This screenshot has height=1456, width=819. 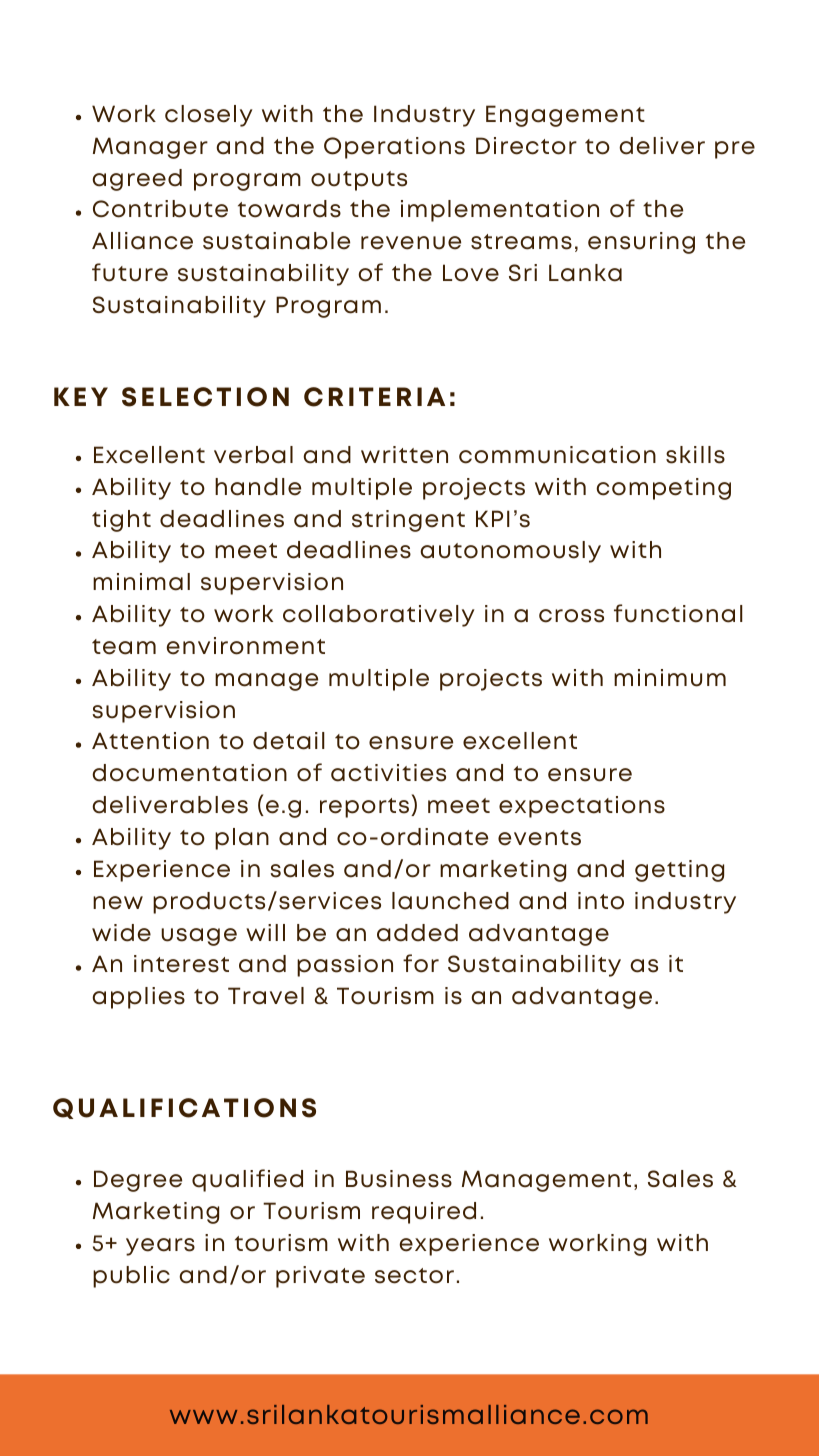 What do you see at coordinates (394, 148) in the screenshot?
I see `Operations` at bounding box center [394, 148].
